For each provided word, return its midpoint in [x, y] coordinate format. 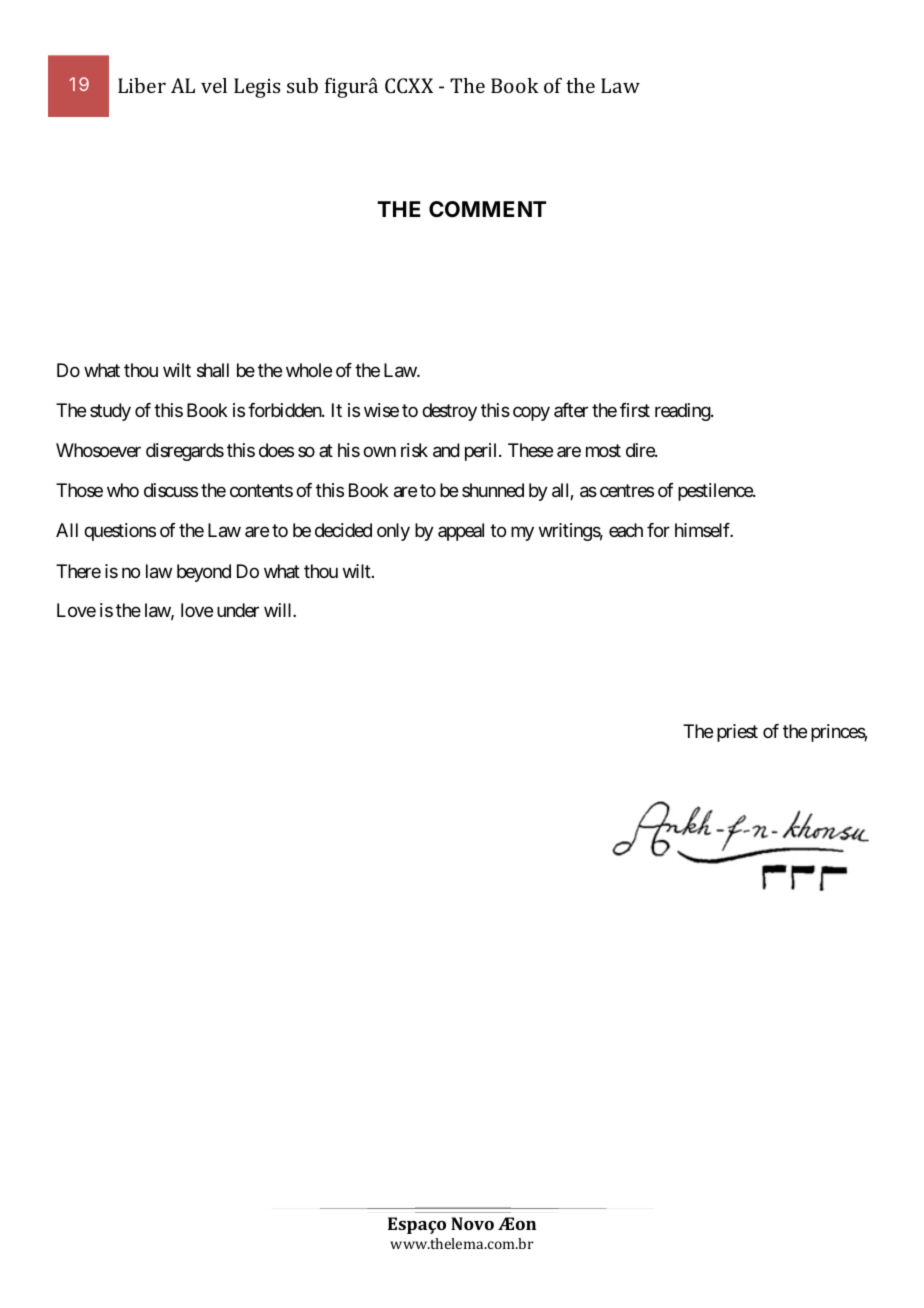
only [393, 532]
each [626, 530]
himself [704, 530]
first [635, 410]
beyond [204, 573]
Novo [472, 1223]
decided [343, 530]
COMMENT [487, 209]
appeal [461, 532]
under [238, 610]
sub [302, 85]
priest [737, 733]
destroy [449, 412]
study [110, 412]
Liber [142, 85]
